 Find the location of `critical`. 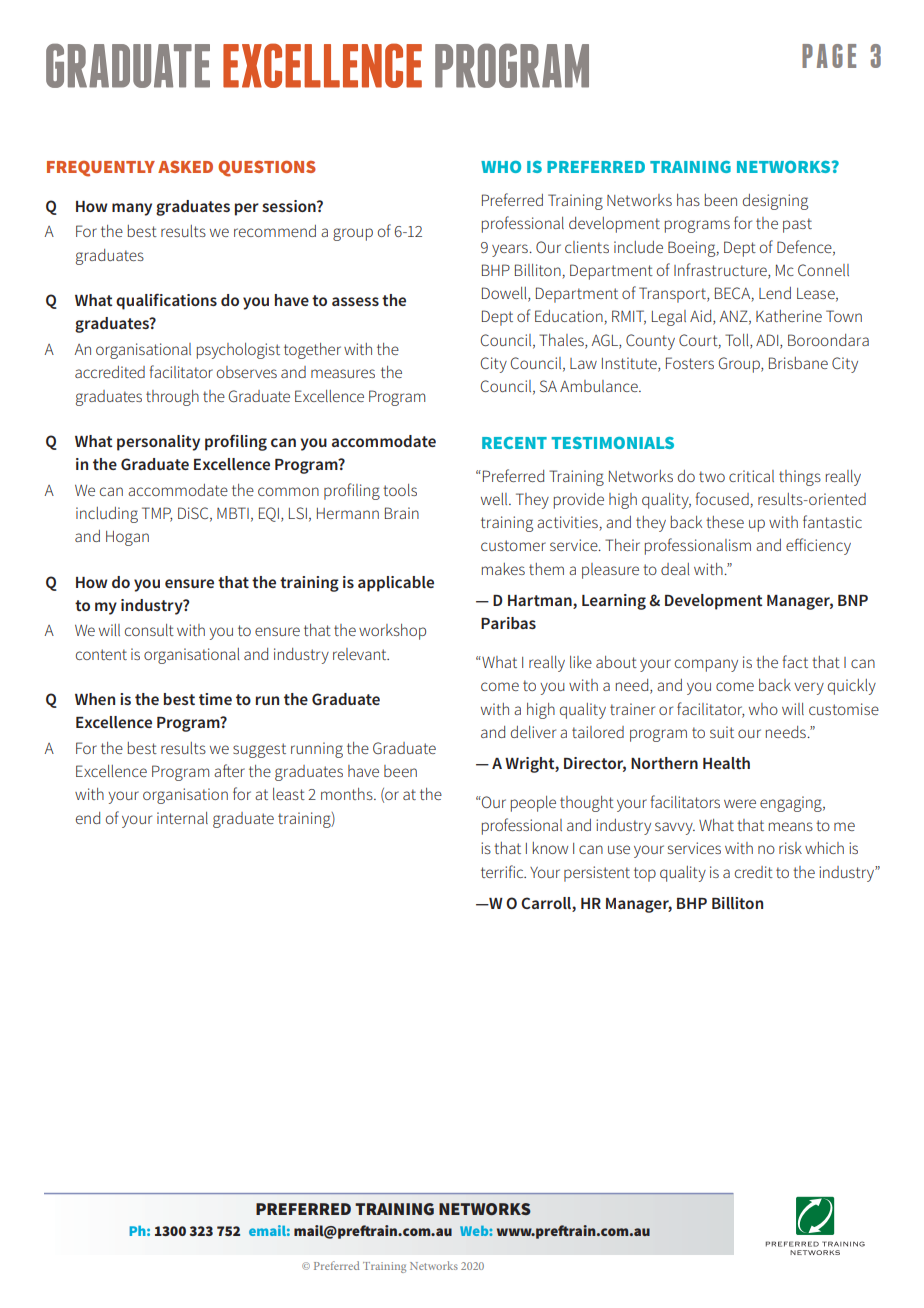

critical is located at coordinates (751, 476).
